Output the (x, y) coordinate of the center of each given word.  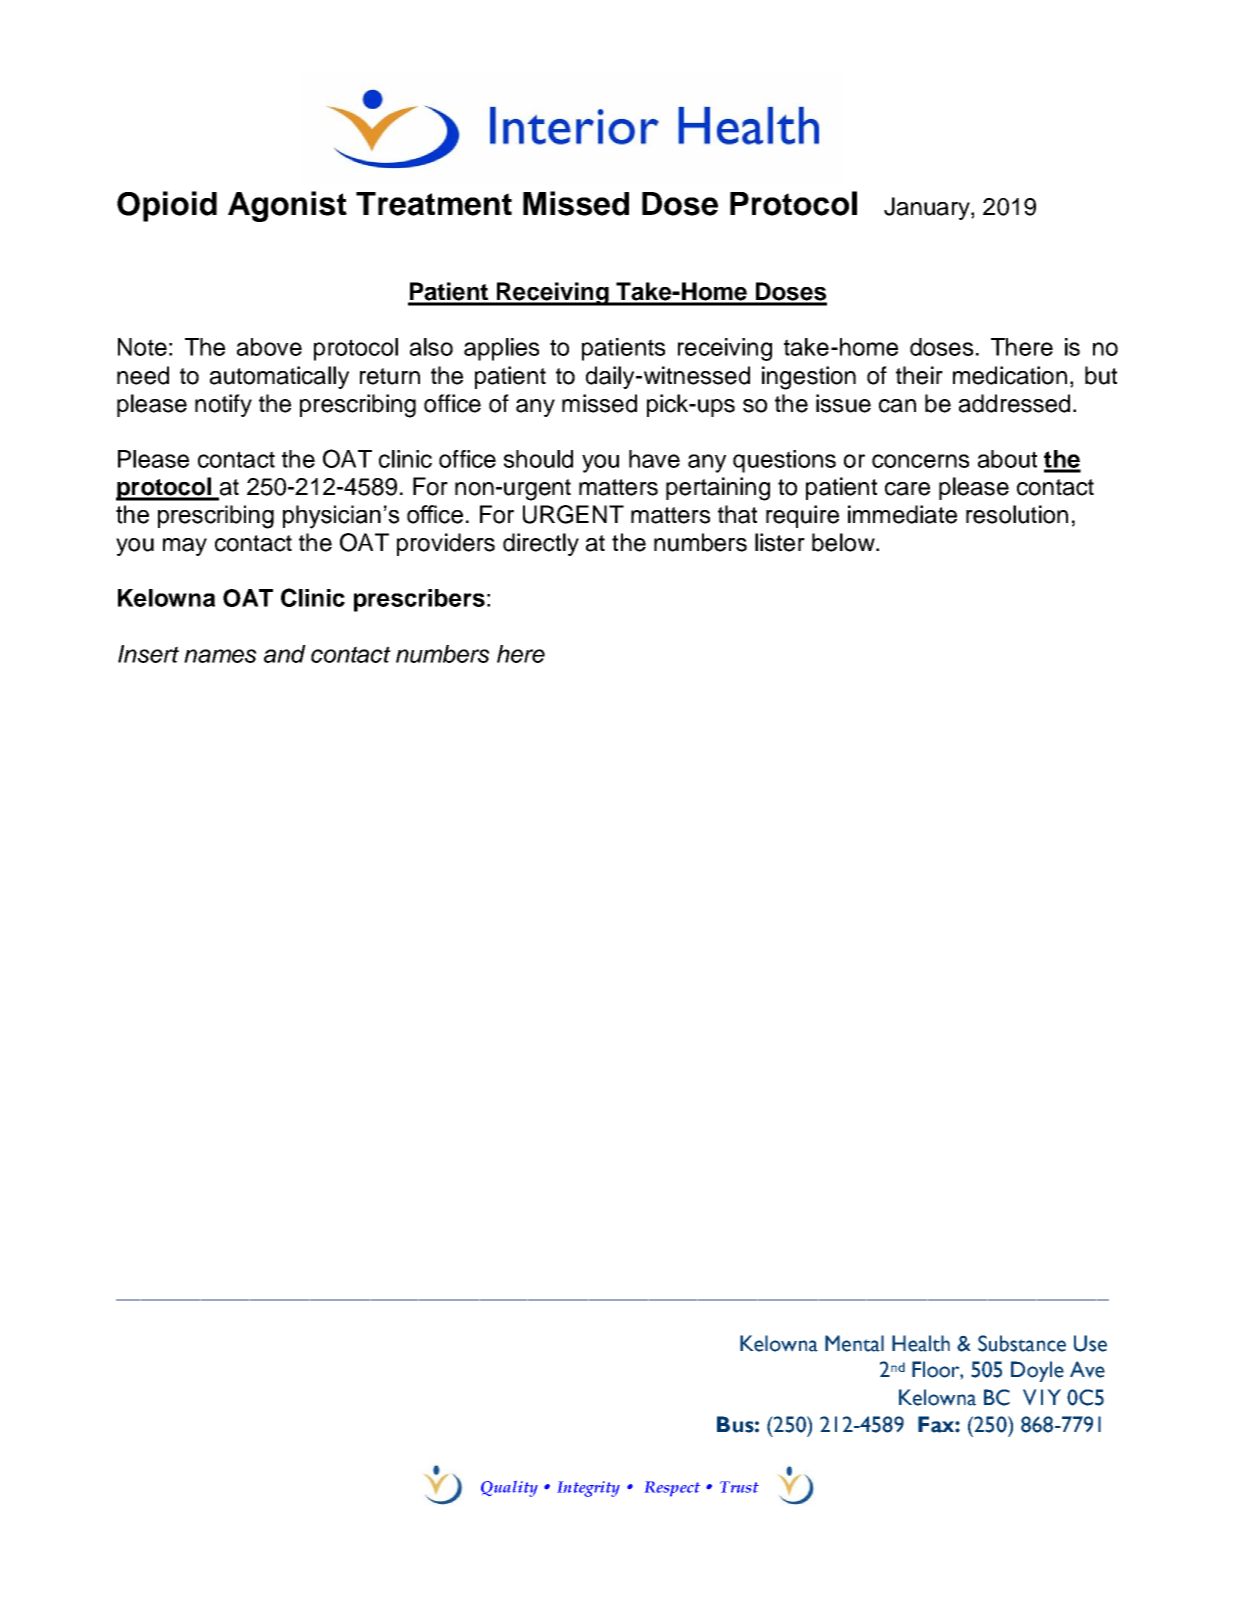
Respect (672, 1489)
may (185, 547)
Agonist (287, 206)
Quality (509, 1489)
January (928, 208)
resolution (1017, 514)
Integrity (588, 1489)
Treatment (434, 204)
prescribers (419, 600)
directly (541, 544)
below (844, 542)
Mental (854, 1343)
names (220, 656)
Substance (1022, 1343)
